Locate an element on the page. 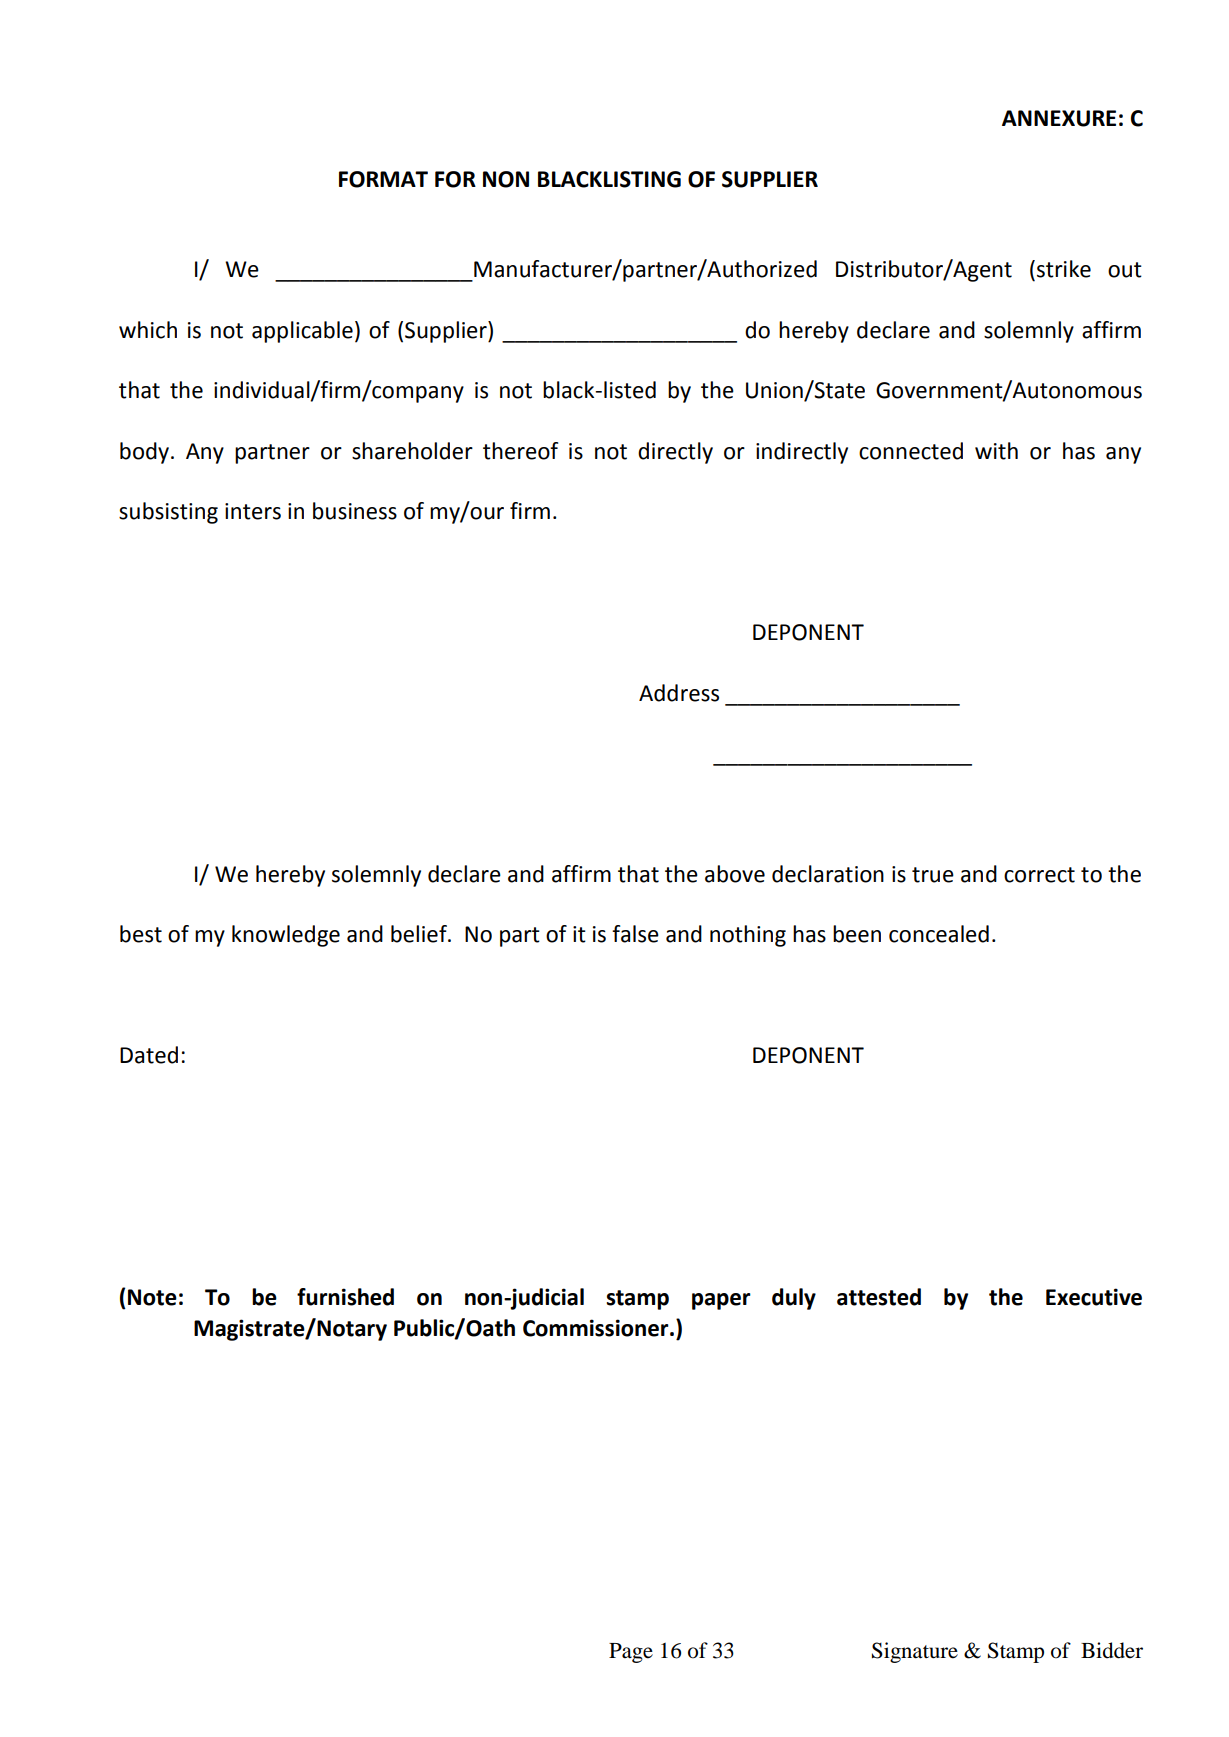 This page has height=1737, width=1229. strike is located at coordinates (1064, 269).
